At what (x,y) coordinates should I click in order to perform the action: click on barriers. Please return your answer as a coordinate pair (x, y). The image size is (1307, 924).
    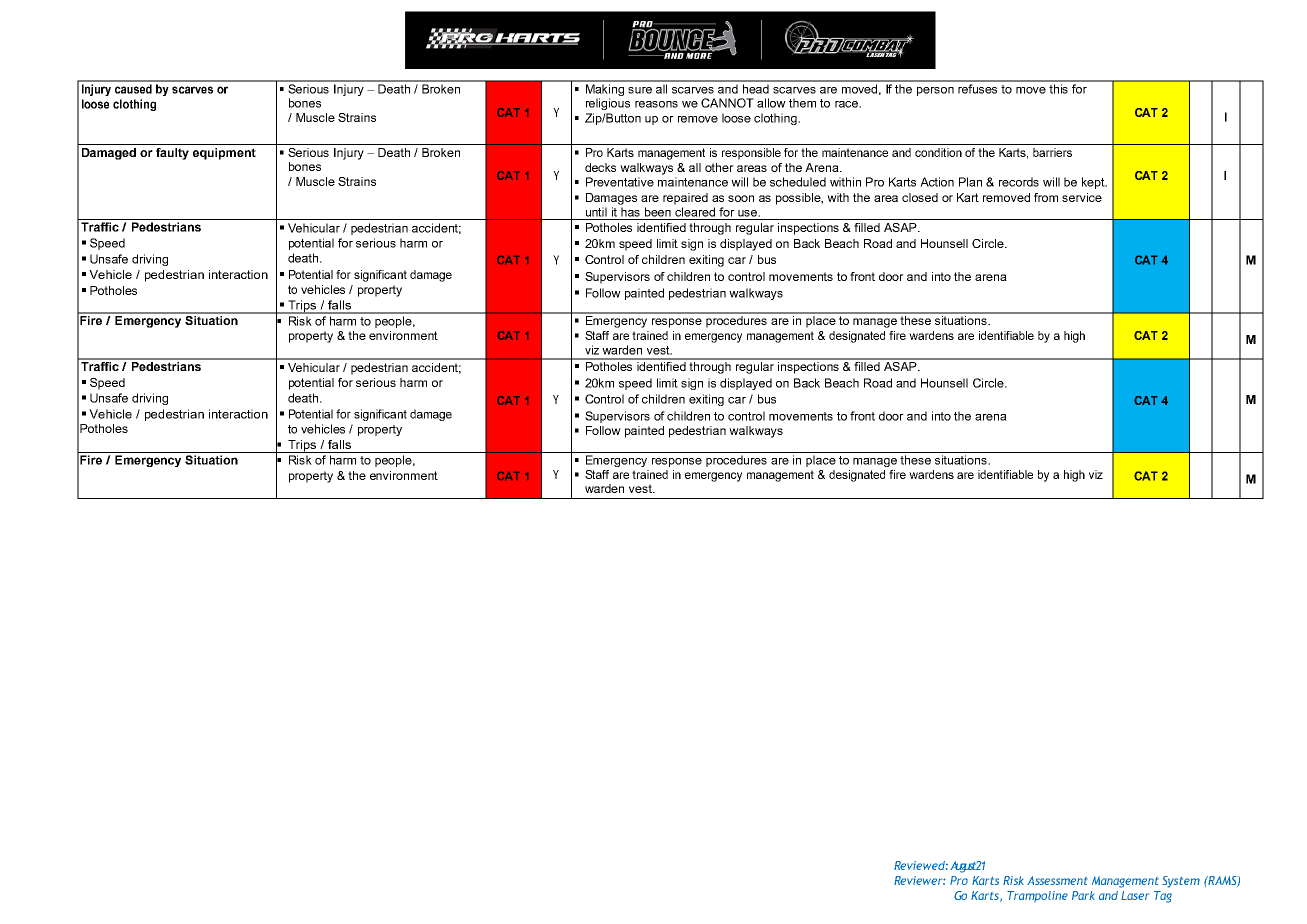
    Looking at the image, I should click on (1052, 152).
